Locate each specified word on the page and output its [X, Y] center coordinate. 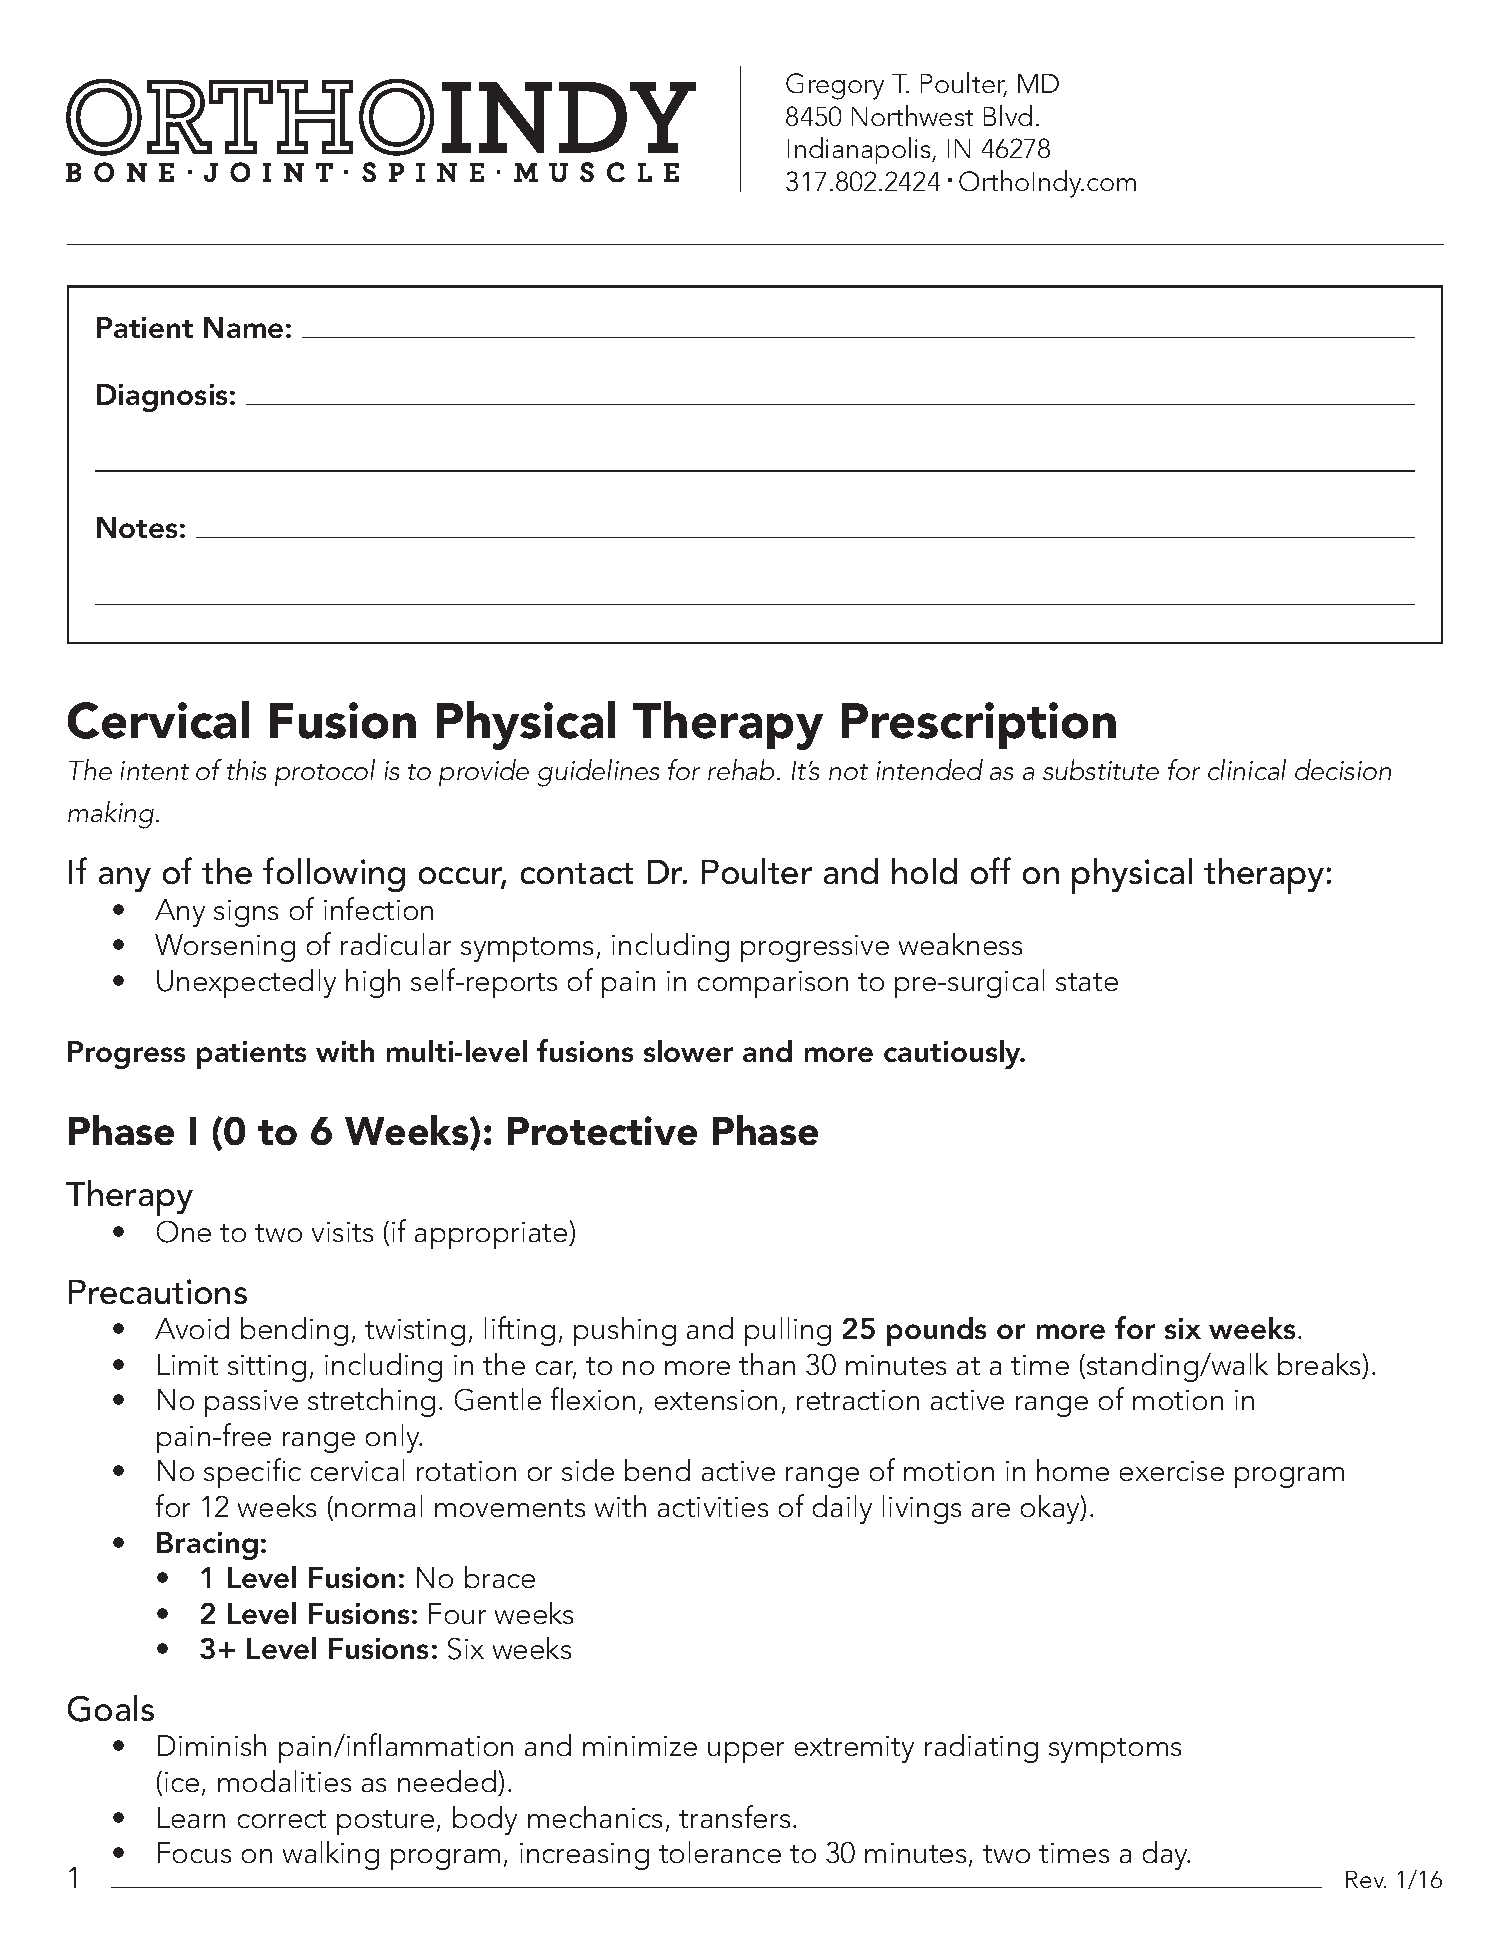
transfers [734, 1816]
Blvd [1008, 115]
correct [282, 1819]
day [1166, 1855]
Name [243, 327]
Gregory [835, 86]
